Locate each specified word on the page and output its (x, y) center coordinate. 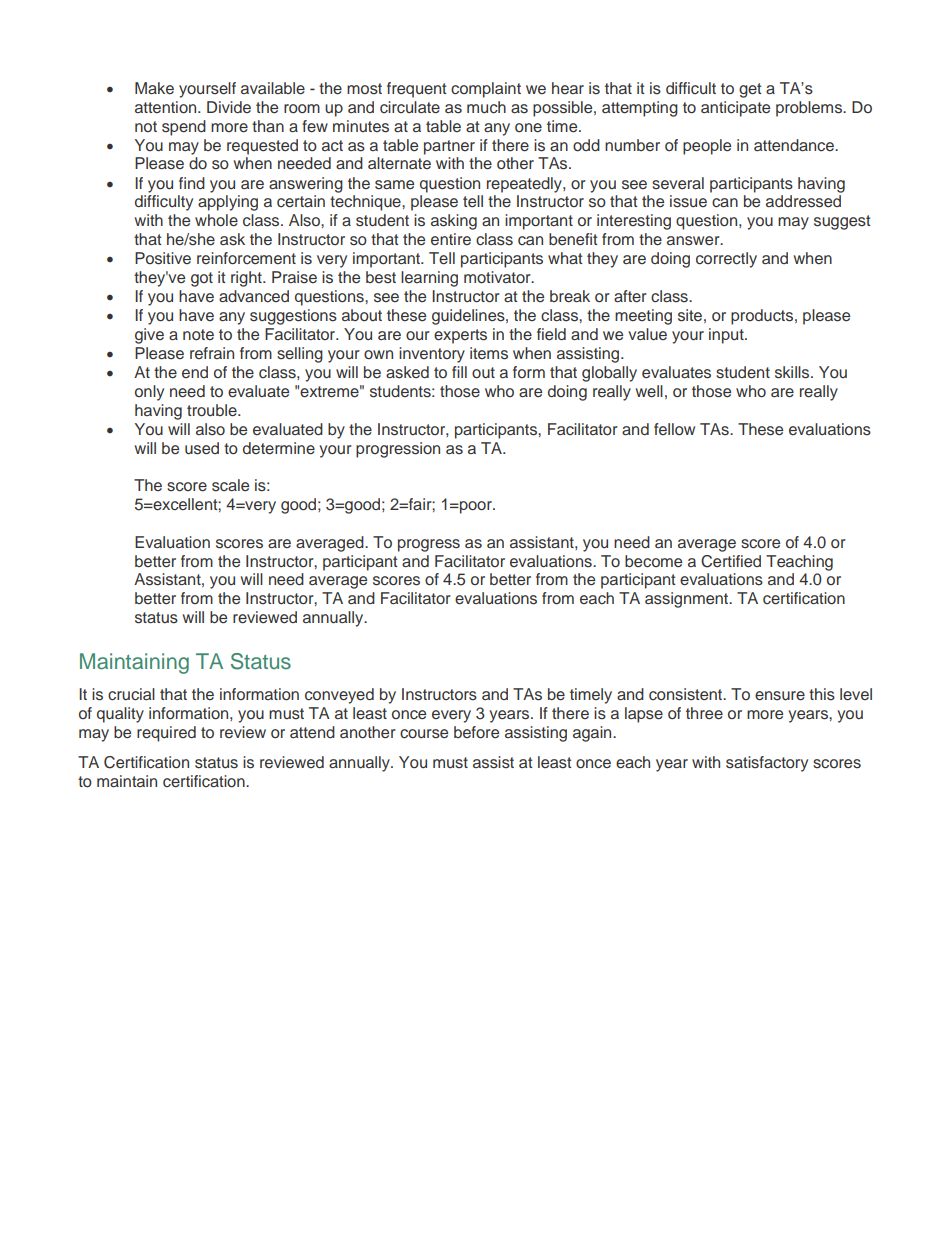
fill (459, 372)
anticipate (735, 109)
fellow (674, 429)
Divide (229, 107)
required (166, 734)
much (486, 107)
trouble (213, 410)
